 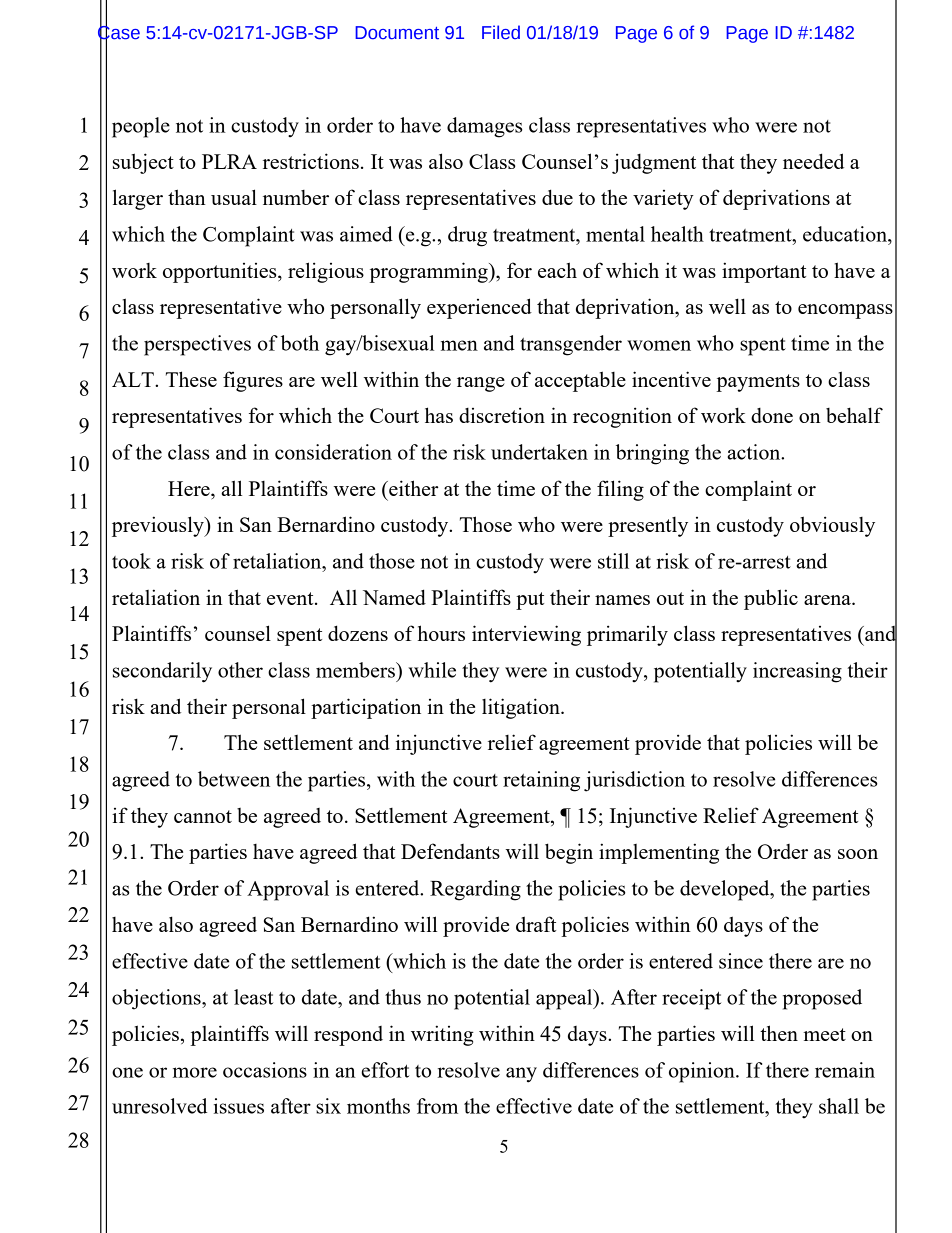 What do you see at coordinates (521, 1075) in the screenshot?
I see `any` at bounding box center [521, 1075].
